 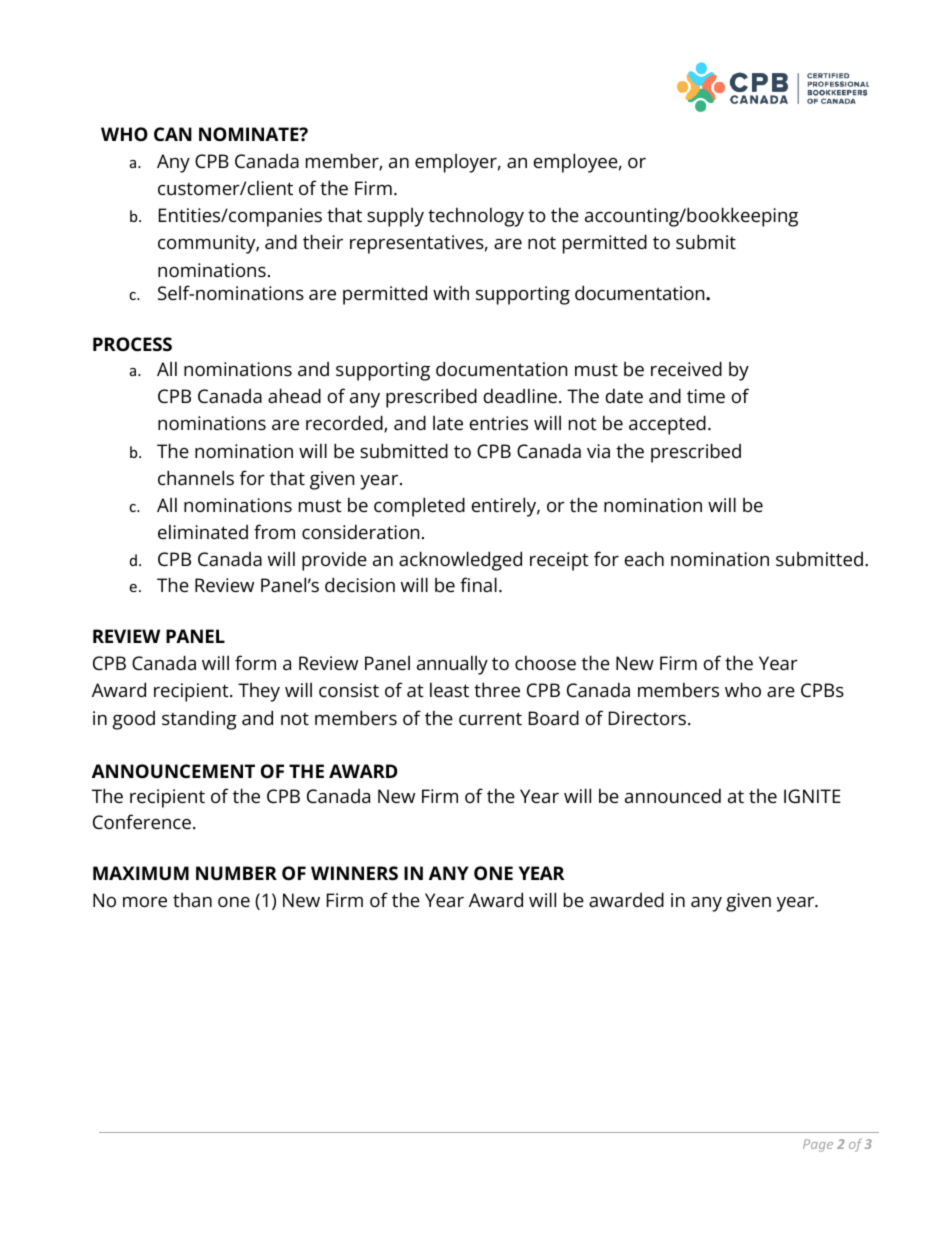 I want to click on than, so click(x=192, y=900).
